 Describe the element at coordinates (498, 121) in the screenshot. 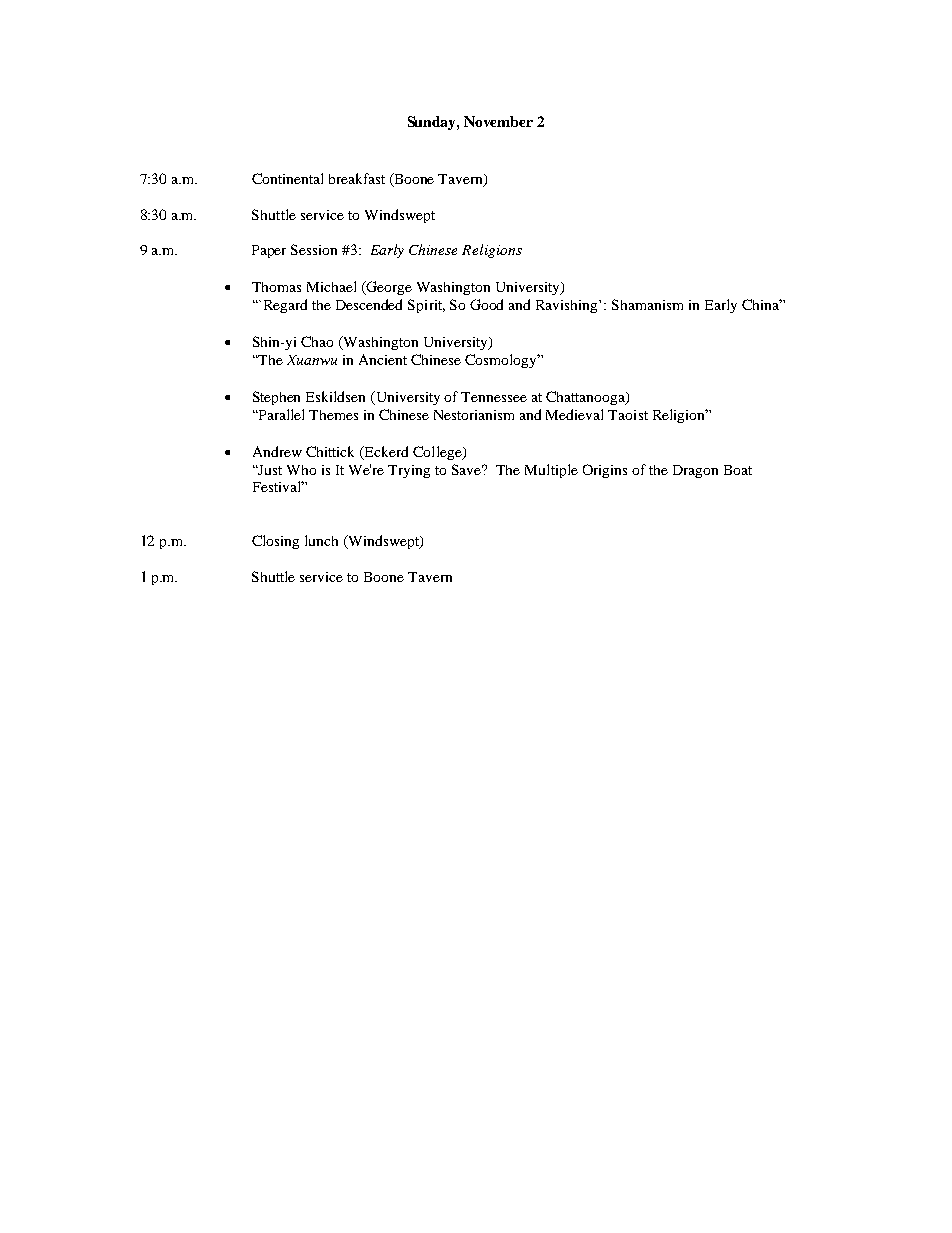

I see `November` at that location.
